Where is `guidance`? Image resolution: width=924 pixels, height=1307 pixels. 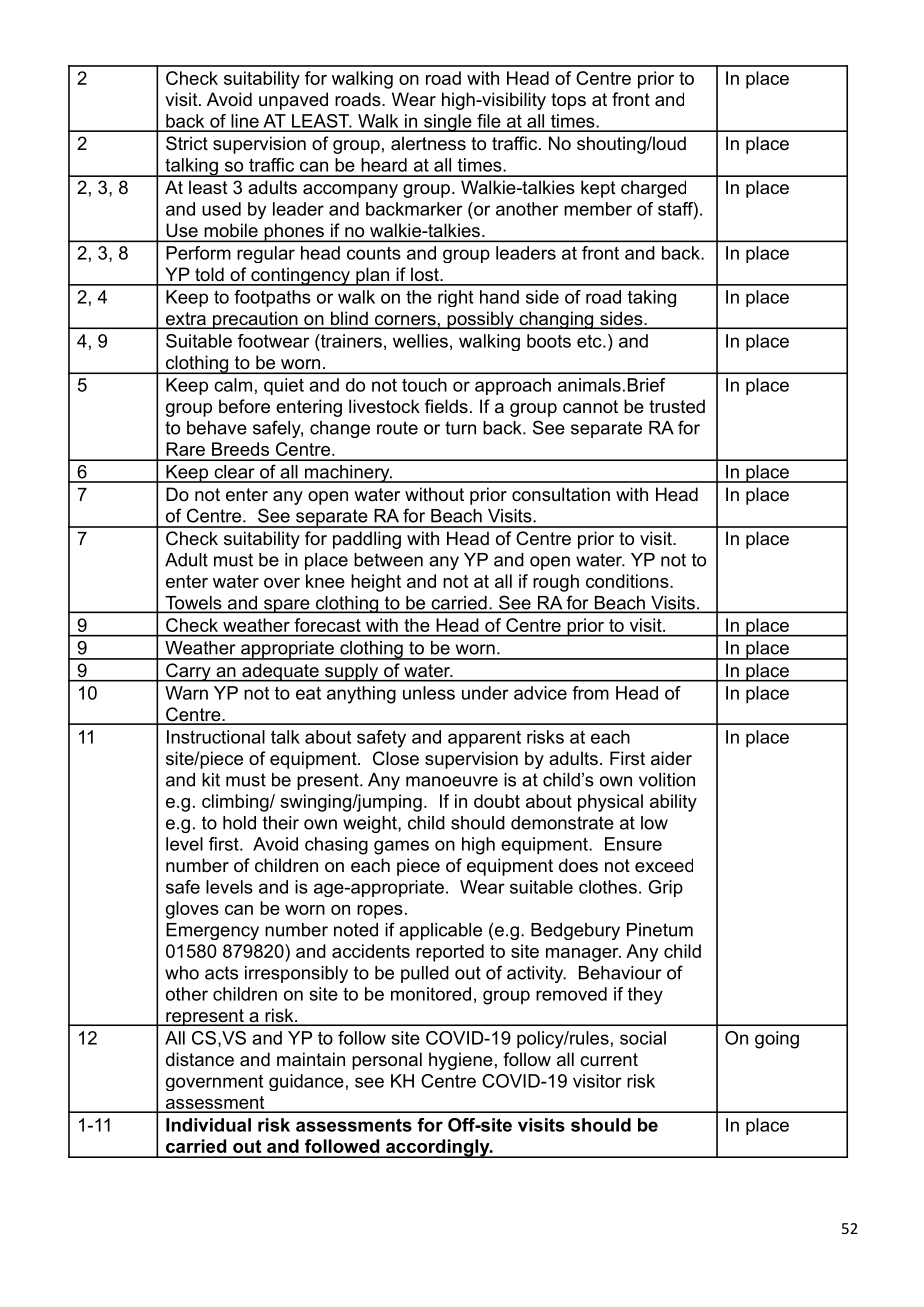 guidance is located at coordinates (306, 1082).
